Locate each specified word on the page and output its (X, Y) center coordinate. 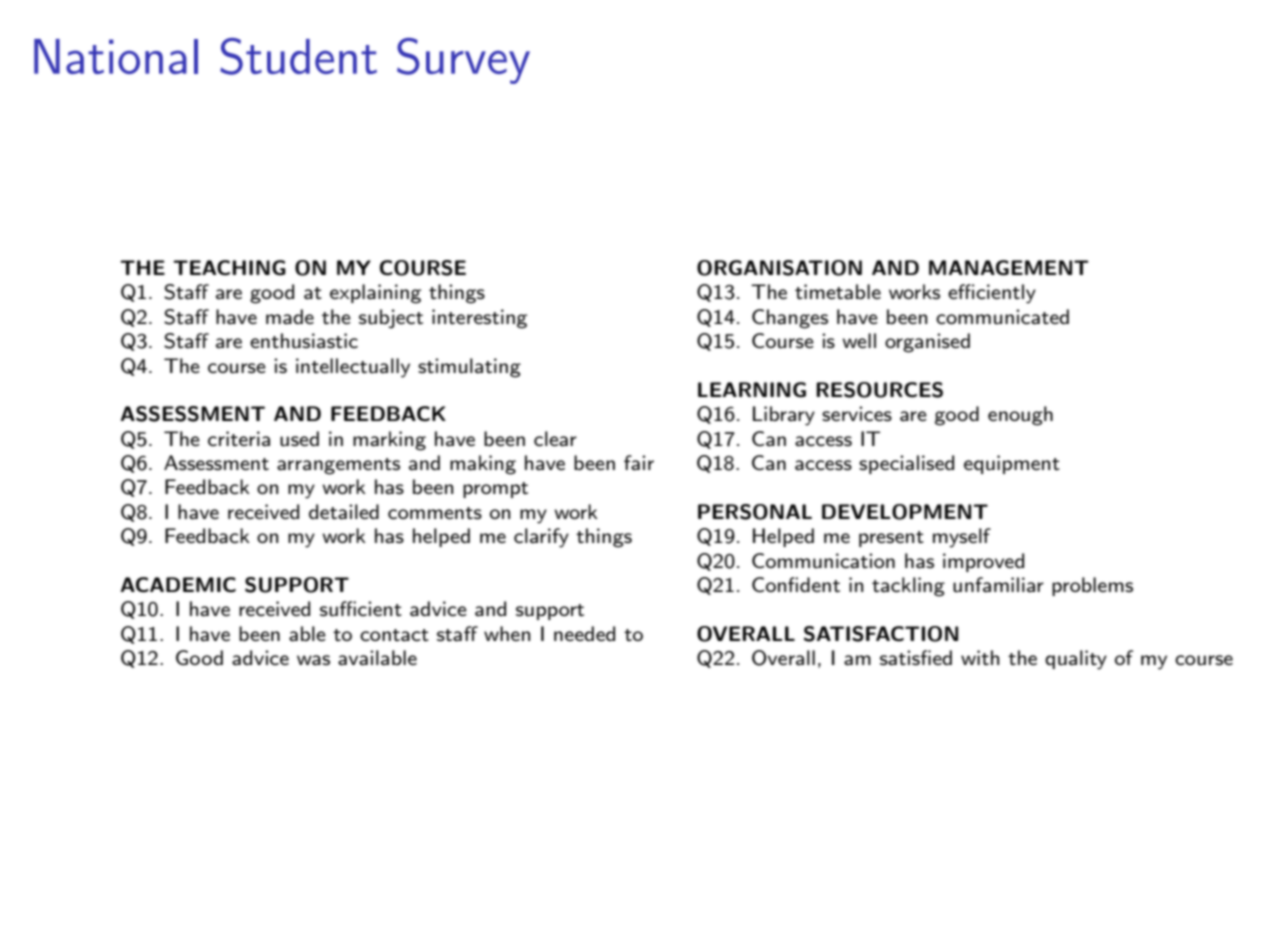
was (313, 660)
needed (584, 633)
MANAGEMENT (1009, 268)
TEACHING (229, 268)
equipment (1012, 464)
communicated (1002, 317)
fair (639, 463)
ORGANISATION (779, 268)
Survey (463, 61)
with (980, 658)
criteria (239, 439)
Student (298, 56)
